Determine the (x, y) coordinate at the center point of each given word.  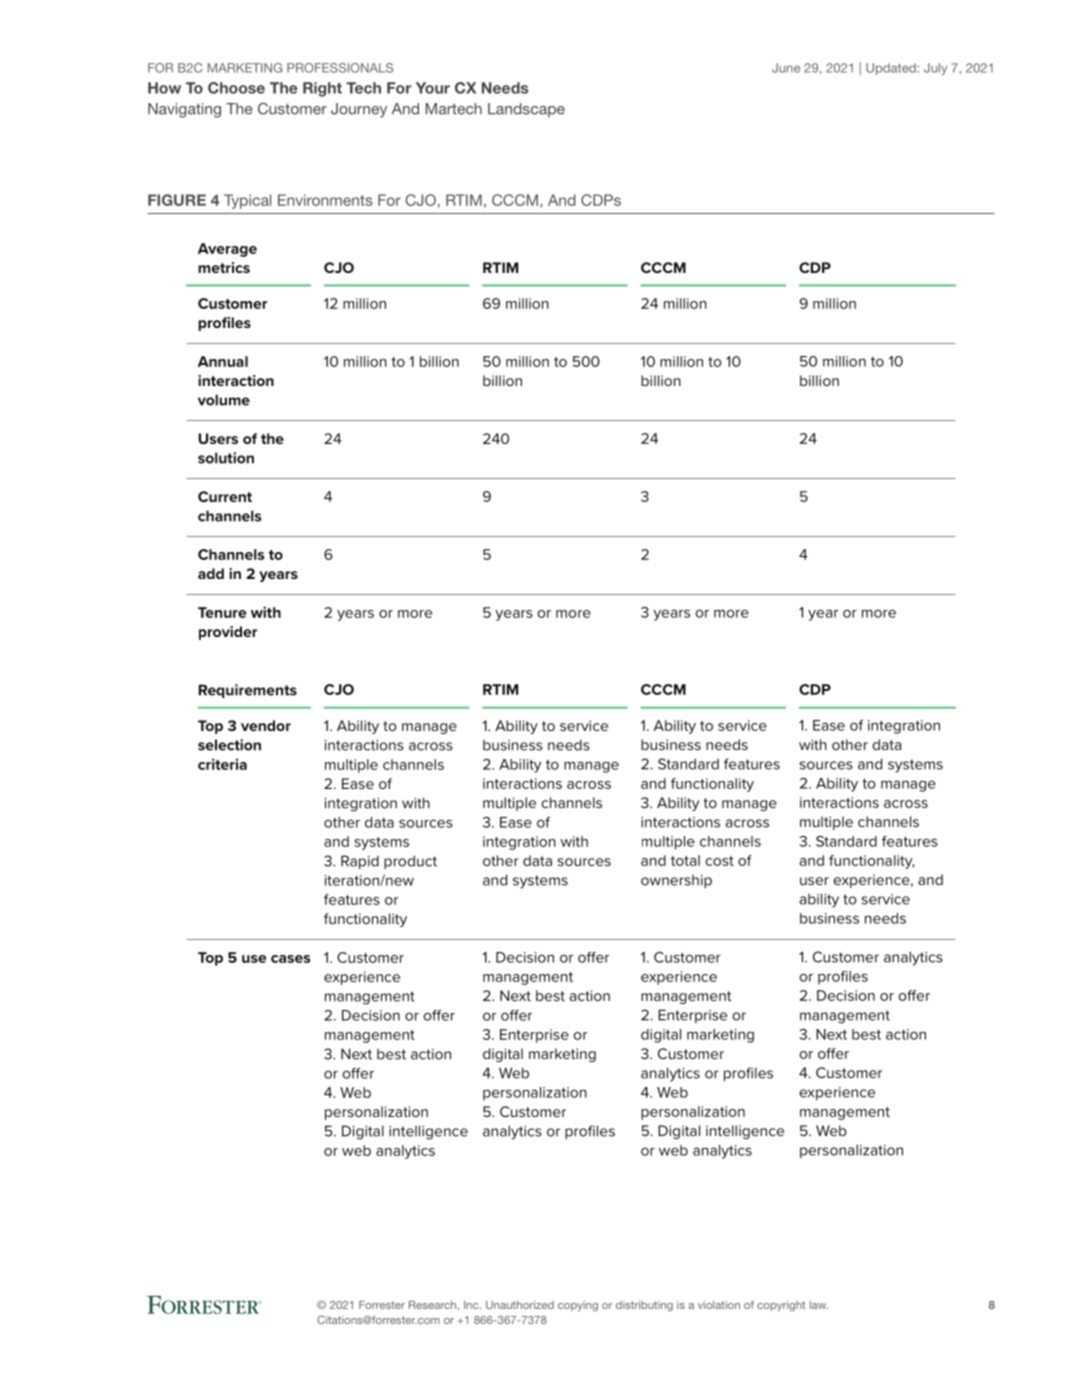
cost (720, 861)
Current (225, 496)
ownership (676, 881)
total (685, 860)
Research (432, 1305)
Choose (236, 88)
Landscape (526, 110)
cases (291, 959)
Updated (892, 69)
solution (226, 458)
